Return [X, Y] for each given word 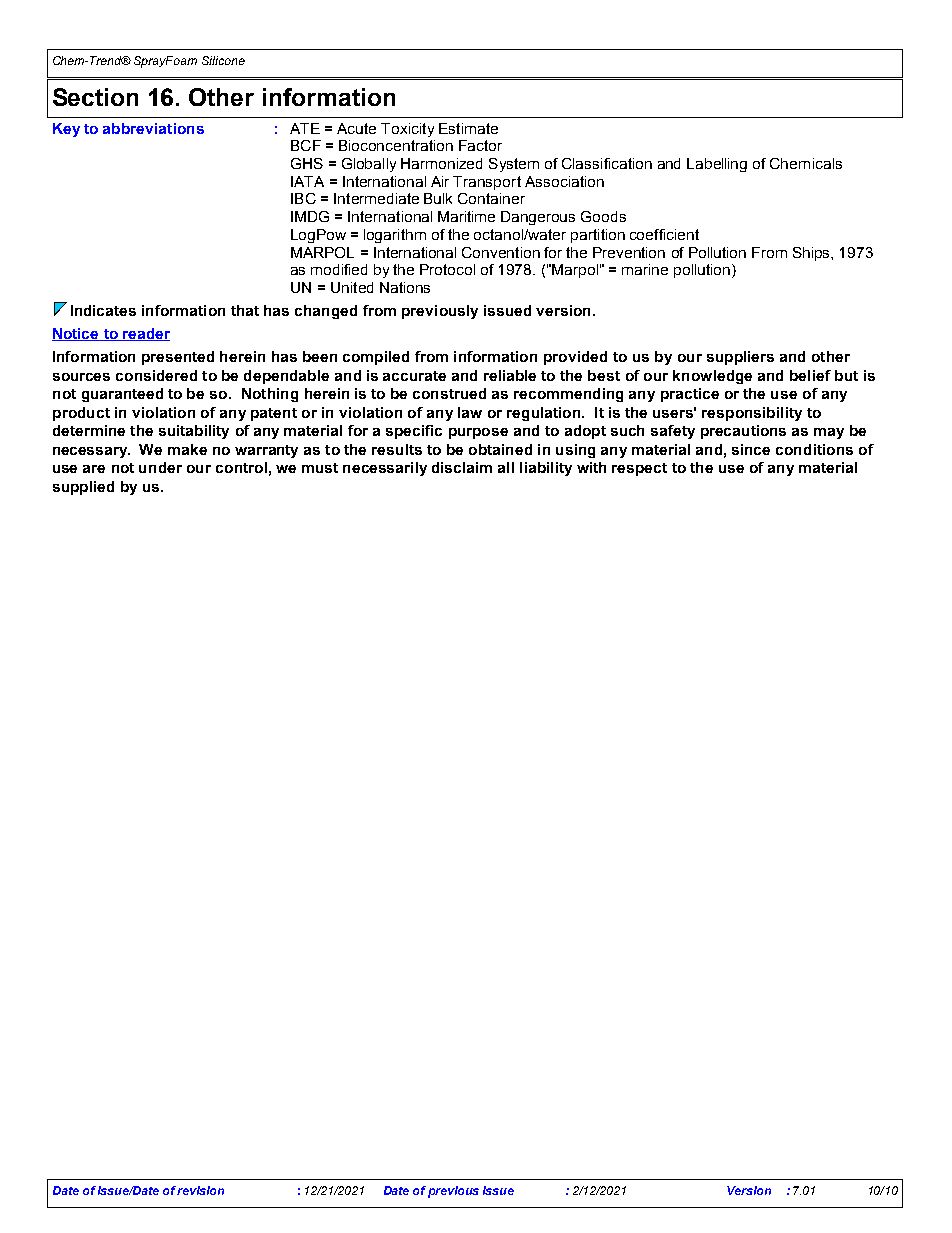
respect [639, 469]
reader [145, 334]
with [591, 467]
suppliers [740, 358]
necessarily [385, 469]
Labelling [717, 165]
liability [546, 469]
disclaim [462, 467]
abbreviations [153, 128]
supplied [83, 488]
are [94, 469]
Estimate [468, 128]
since [751, 449]
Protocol [447, 269]
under [160, 467]
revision [200, 1190]
